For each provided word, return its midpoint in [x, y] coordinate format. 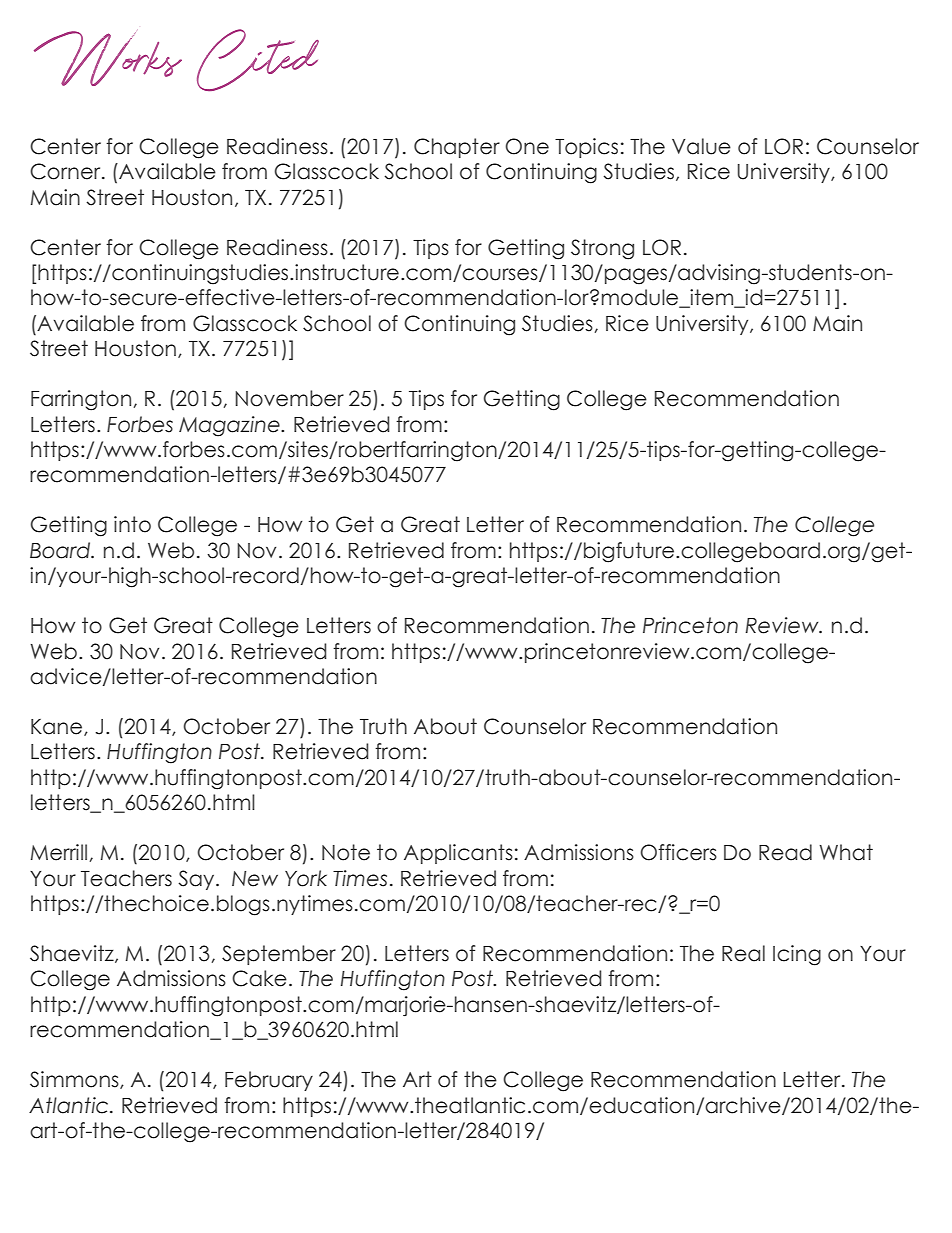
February [269, 1081]
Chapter [457, 148]
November [289, 398]
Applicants [458, 854]
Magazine [230, 426]
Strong [602, 249]
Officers [678, 852]
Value [701, 146]
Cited [258, 60]
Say [197, 880]
